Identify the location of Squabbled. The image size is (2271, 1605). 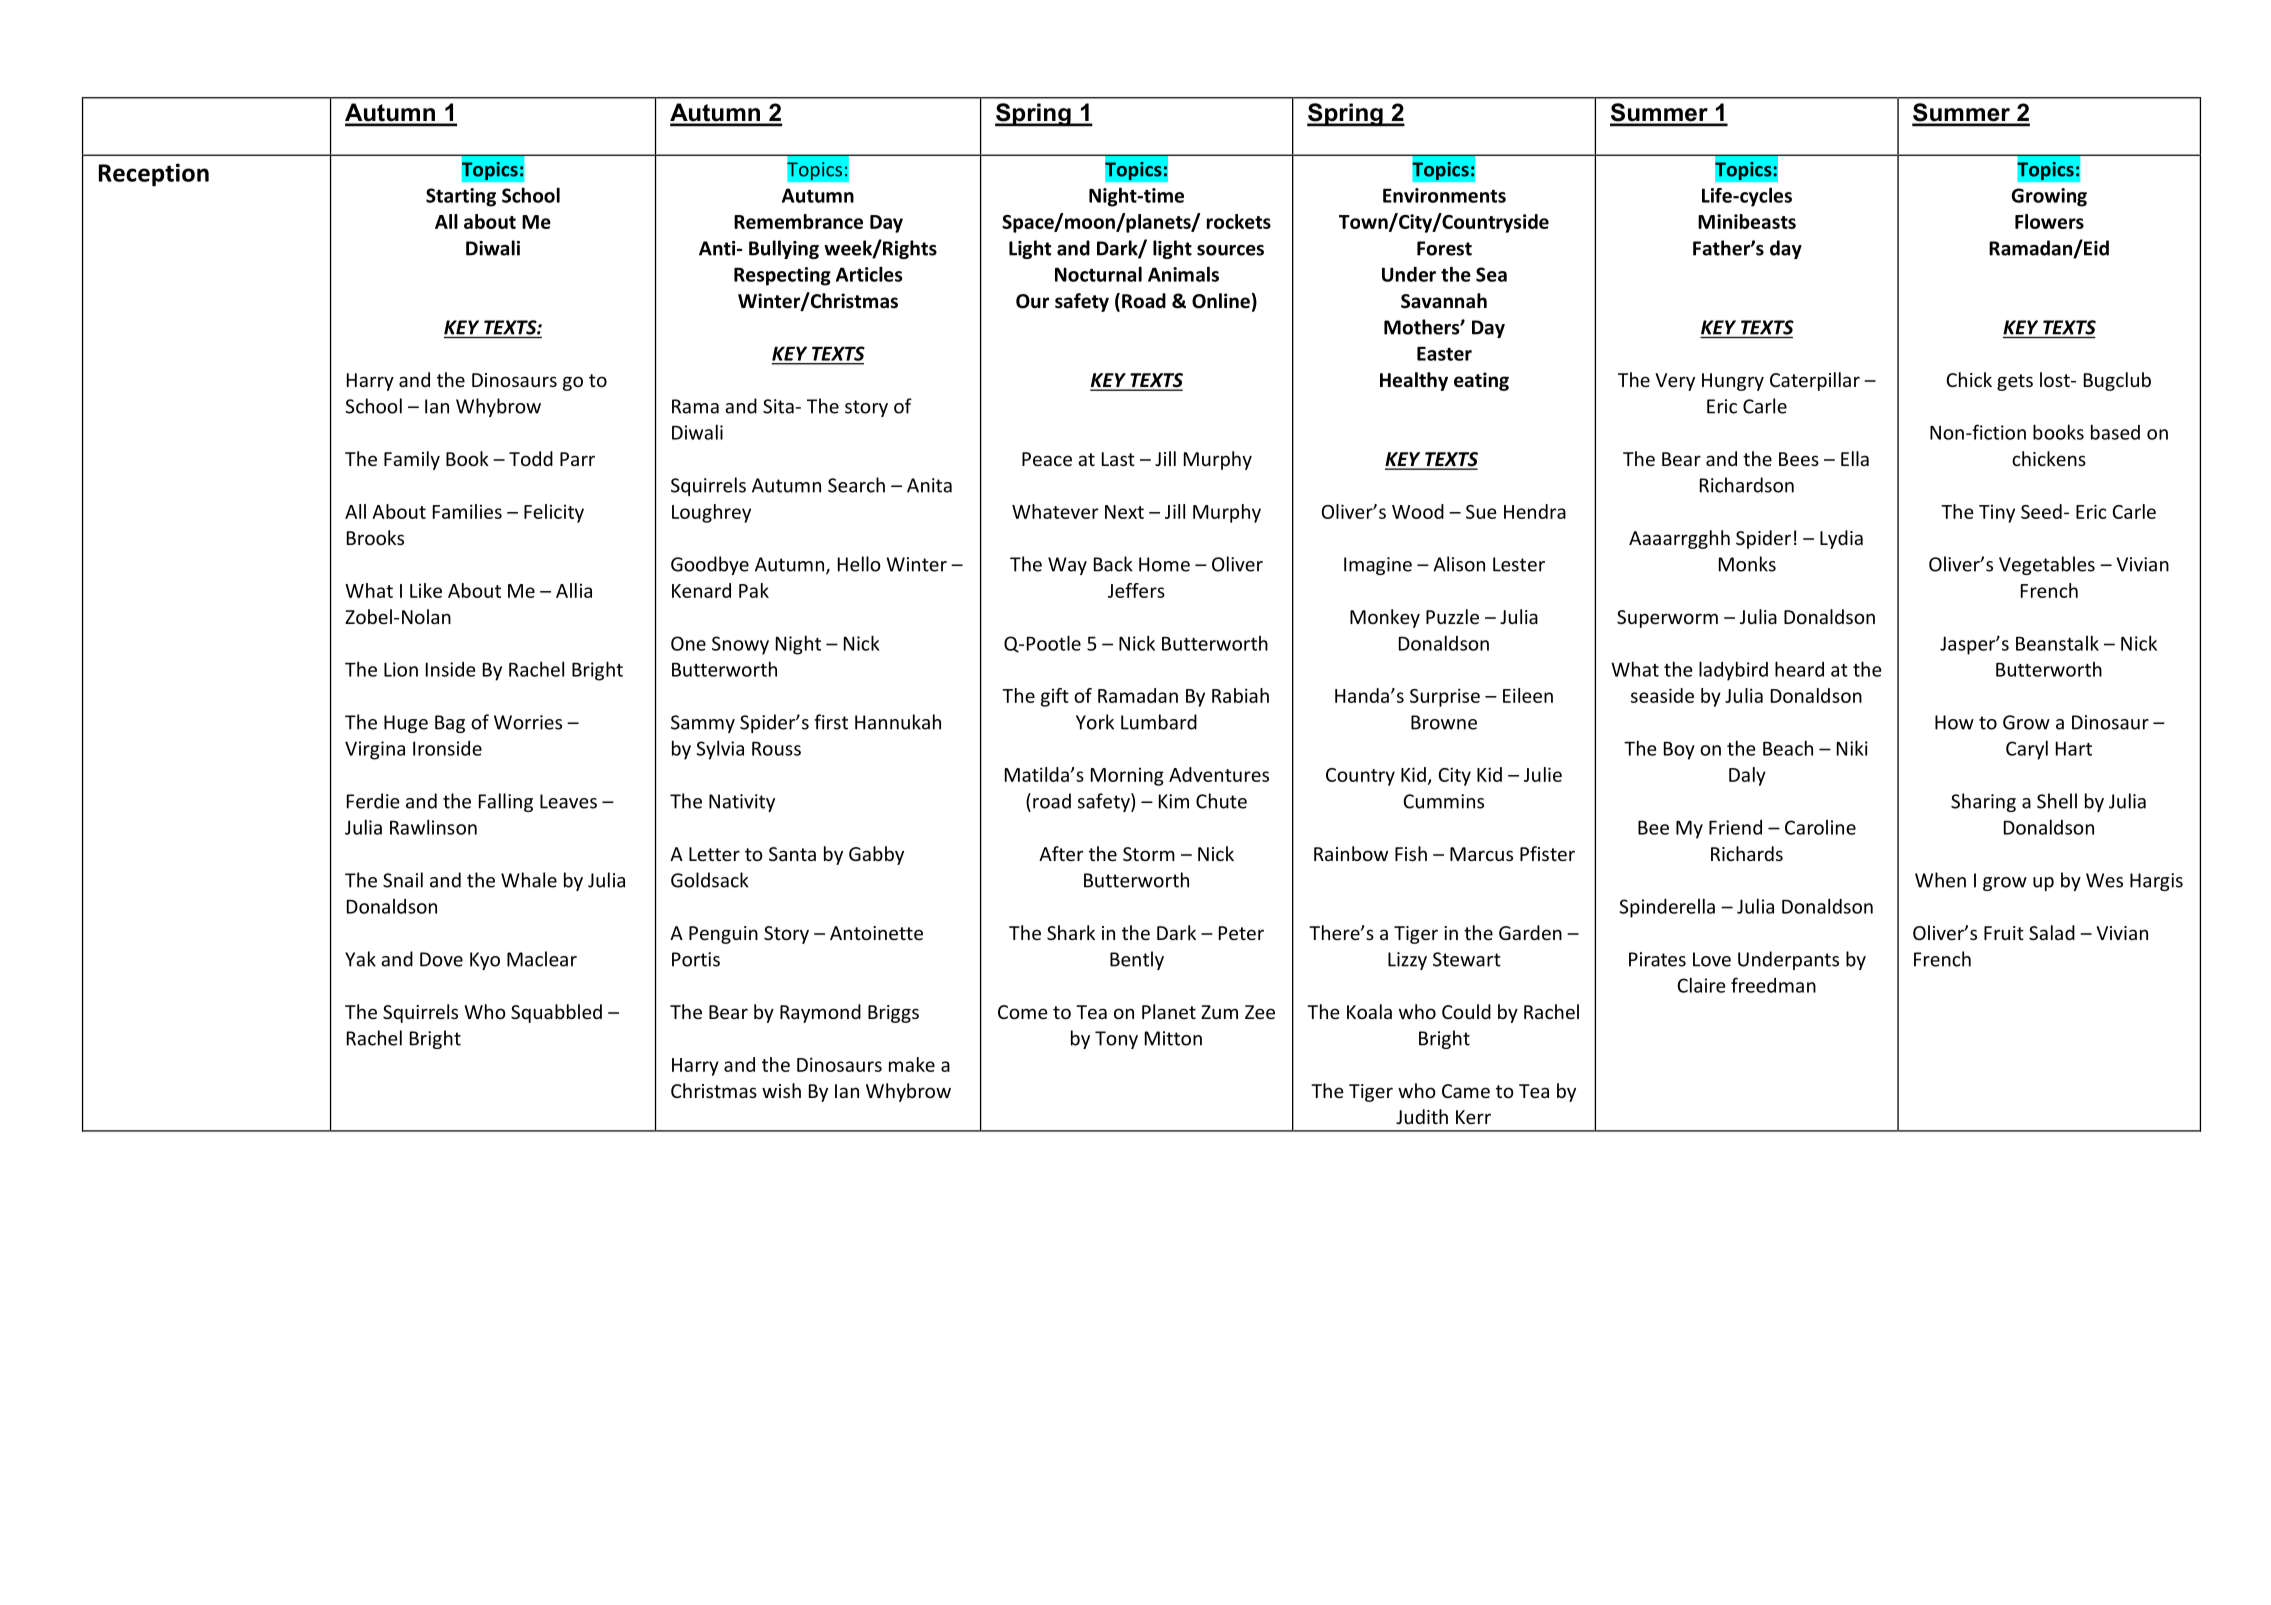
(556, 1013).
